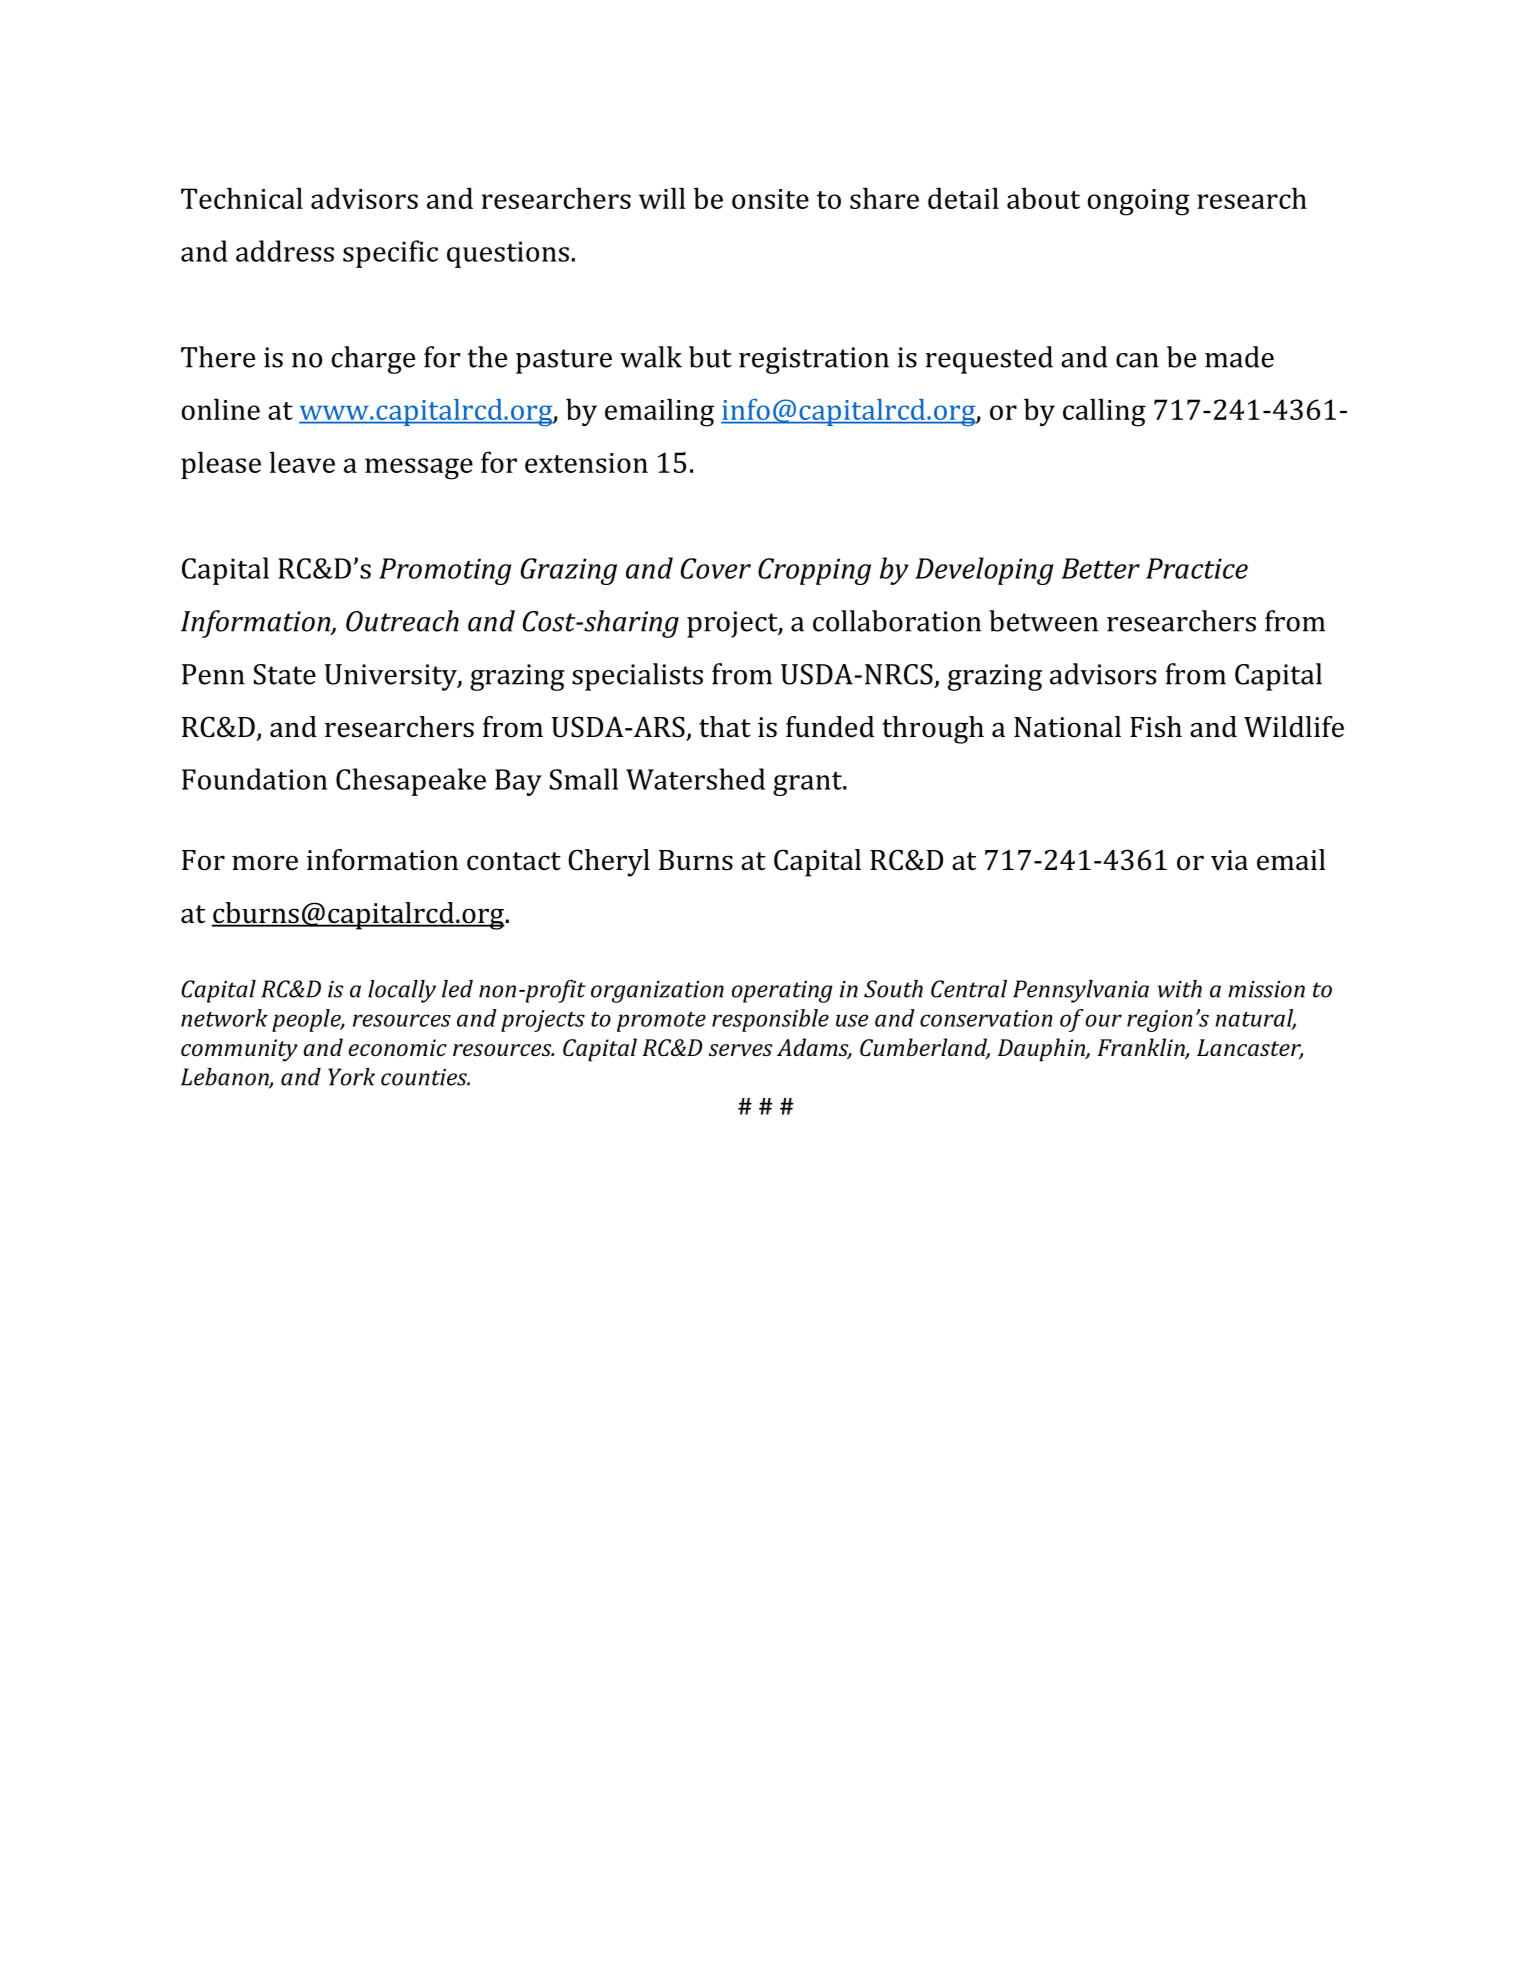  Describe the element at coordinates (740, 1050) in the screenshot. I see `serves` at that location.
